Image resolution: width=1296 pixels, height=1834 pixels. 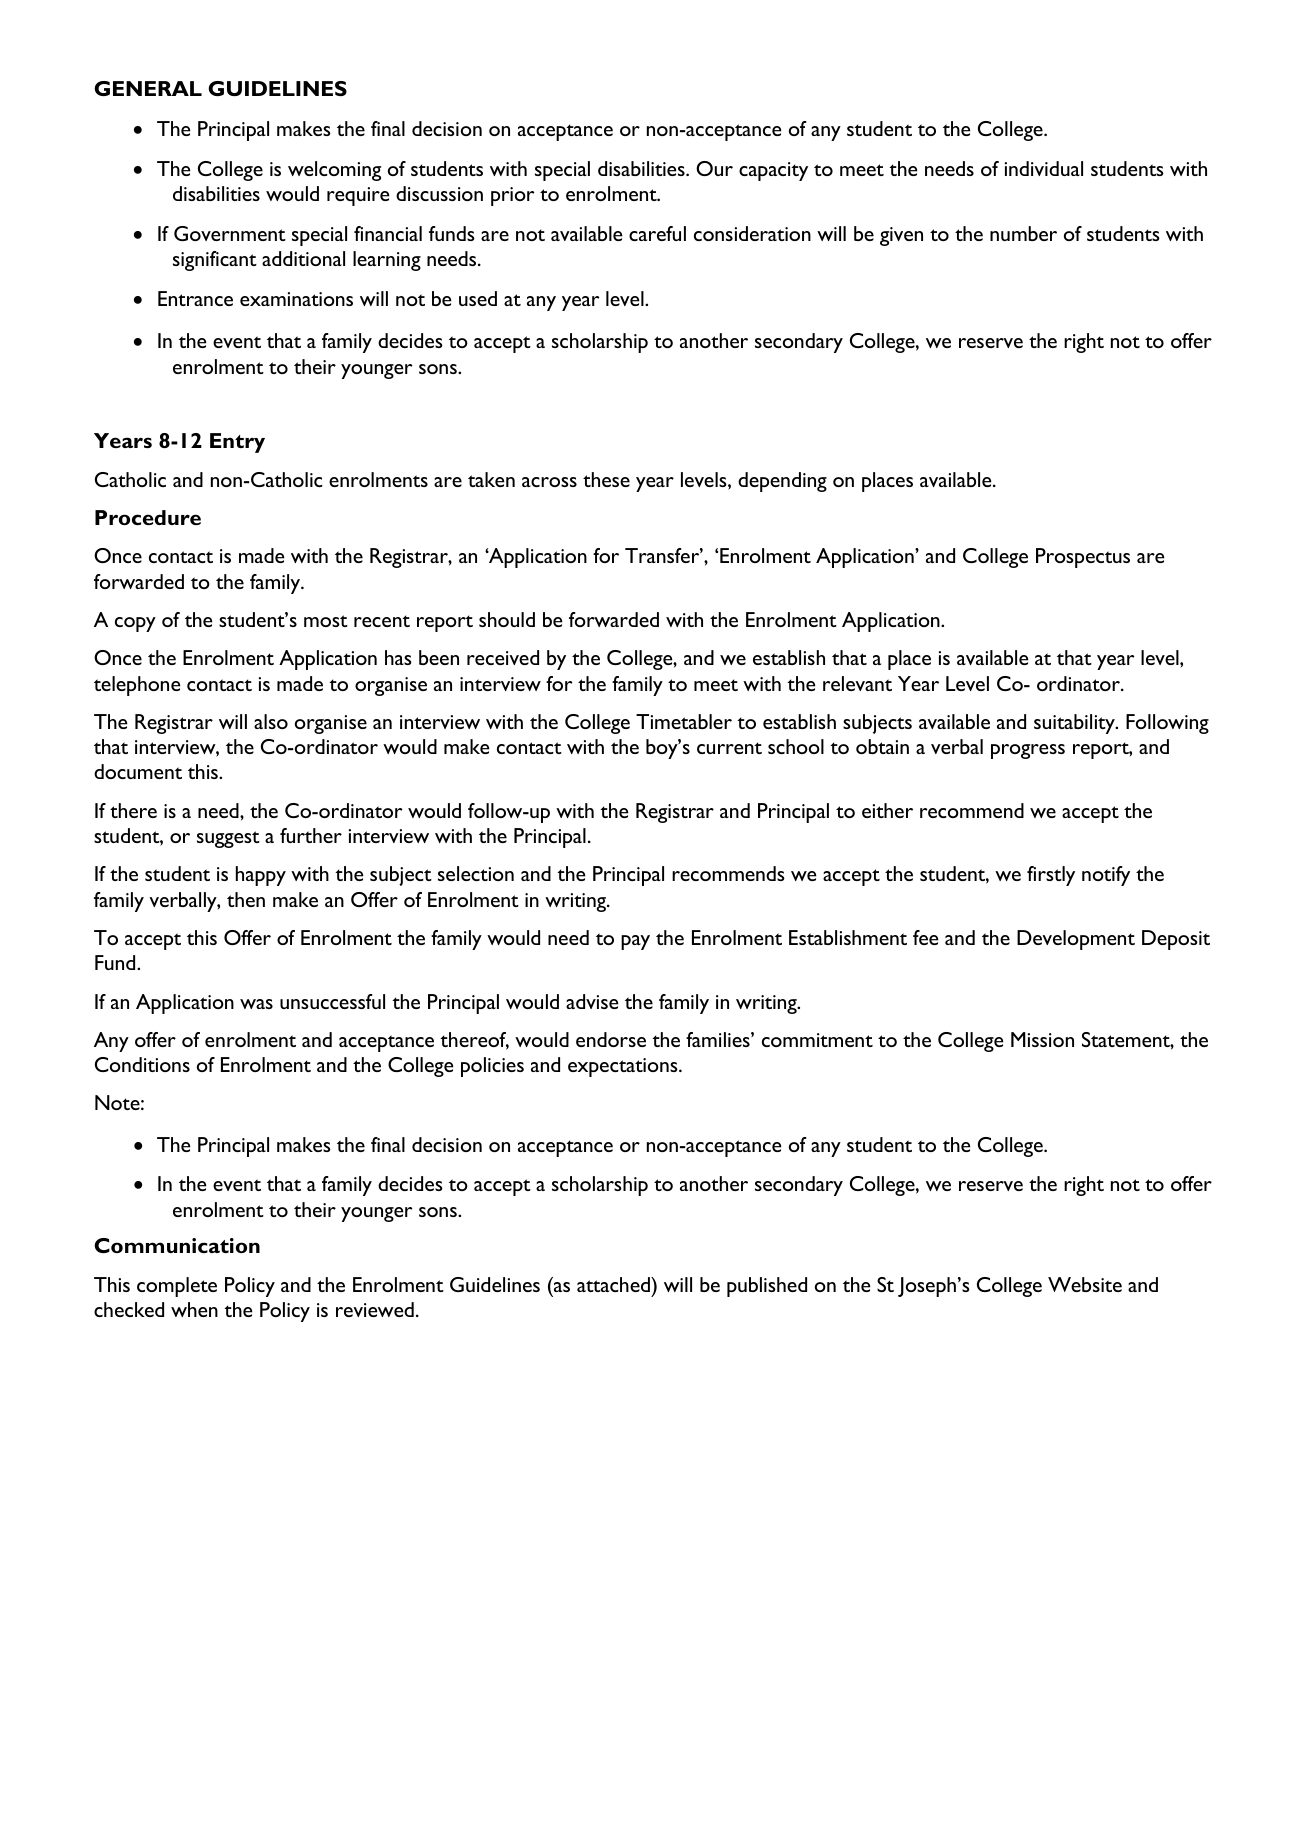 I want to click on Our, so click(x=714, y=168).
